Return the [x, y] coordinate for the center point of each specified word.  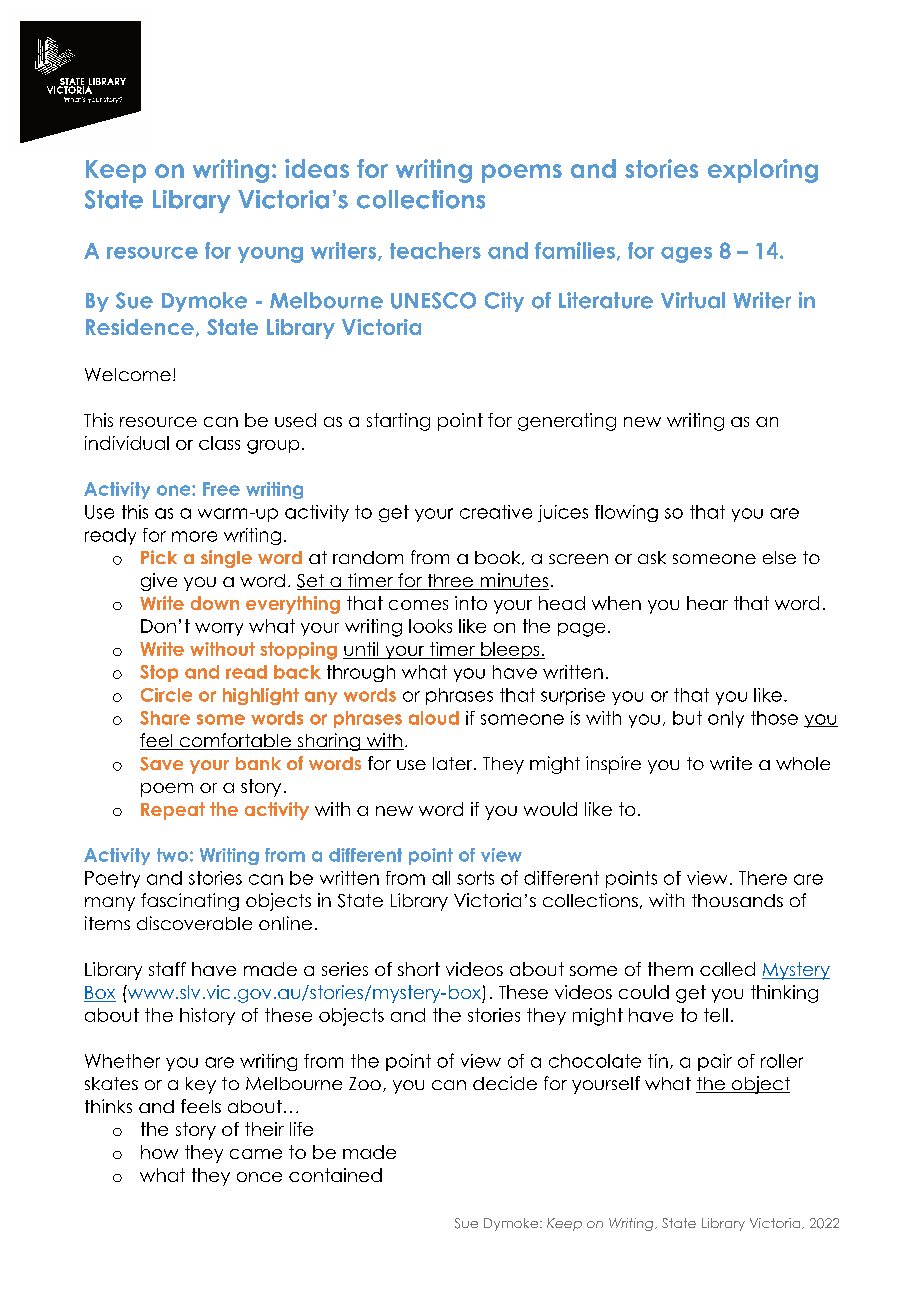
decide [505, 1083]
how [159, 1152]
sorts [475, 878]
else [779, 557]
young [270, 255]
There [763, 878]
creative [496, 512]
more [194, 536]
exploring [763, 171]
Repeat [173, 811]
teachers [435, 250]
